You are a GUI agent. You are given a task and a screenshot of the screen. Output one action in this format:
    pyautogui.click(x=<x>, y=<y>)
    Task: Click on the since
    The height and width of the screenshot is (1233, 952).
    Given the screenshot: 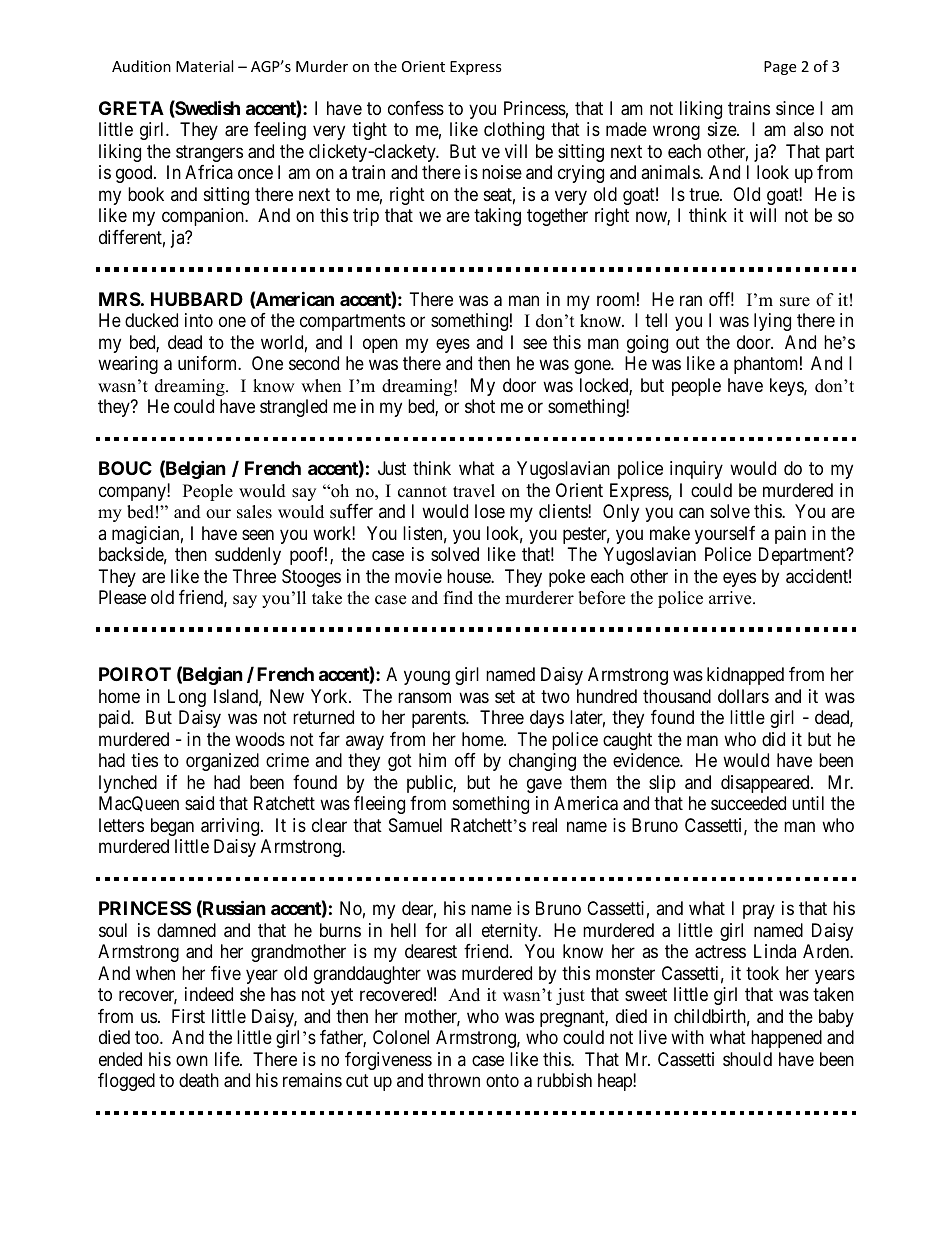 What is the action you would take?
    pyautogui.click(x=795, y=108)
